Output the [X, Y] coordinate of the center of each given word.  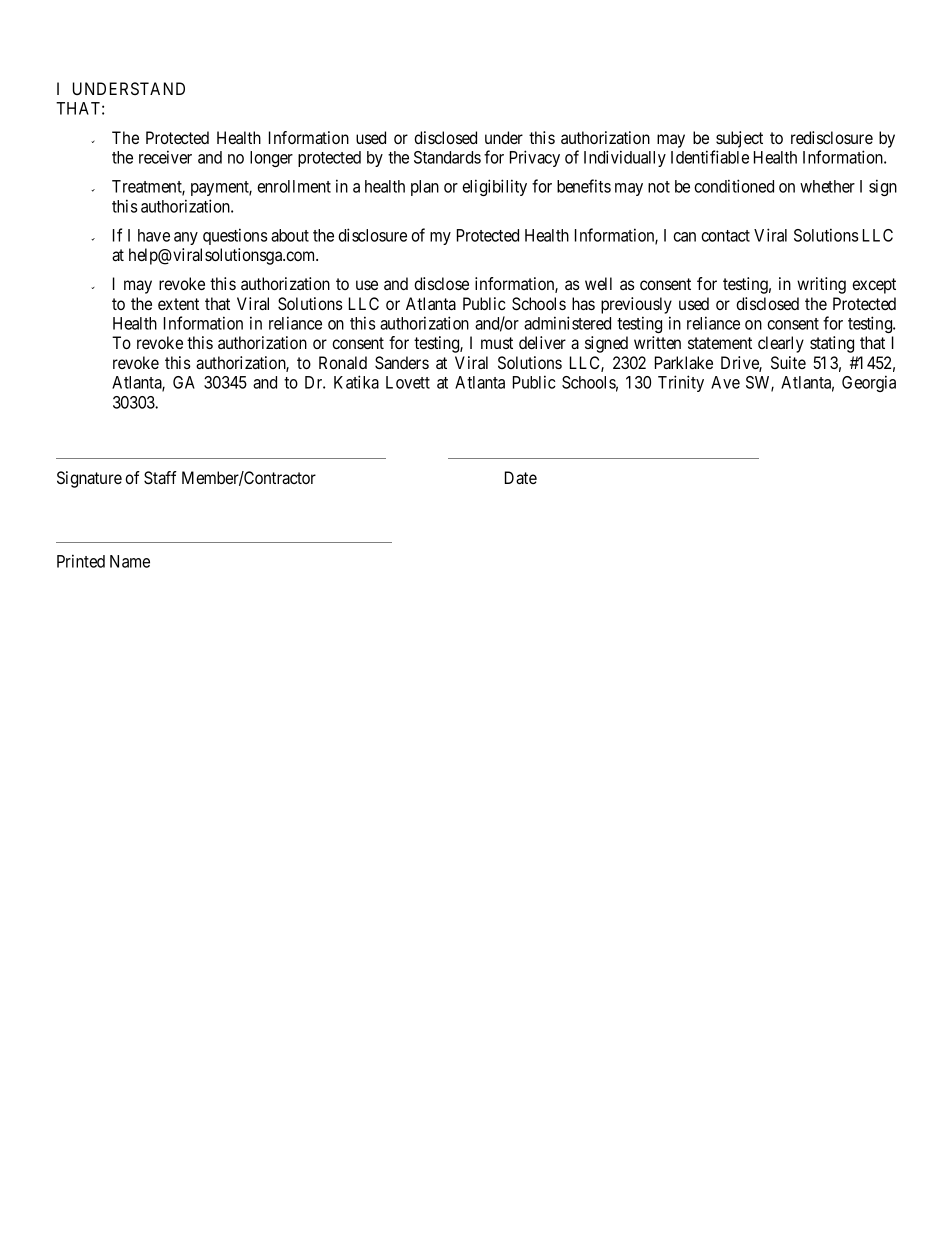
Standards [447, 157]
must [497, 343]
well [598, 283]
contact [725, 236]
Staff [160, 478]
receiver [165, 157]
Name [130, 561]
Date [521, 477]
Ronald [343, 362]
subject [739, 139]
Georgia [869, 383]
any [186, 238]
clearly [781, 344]
